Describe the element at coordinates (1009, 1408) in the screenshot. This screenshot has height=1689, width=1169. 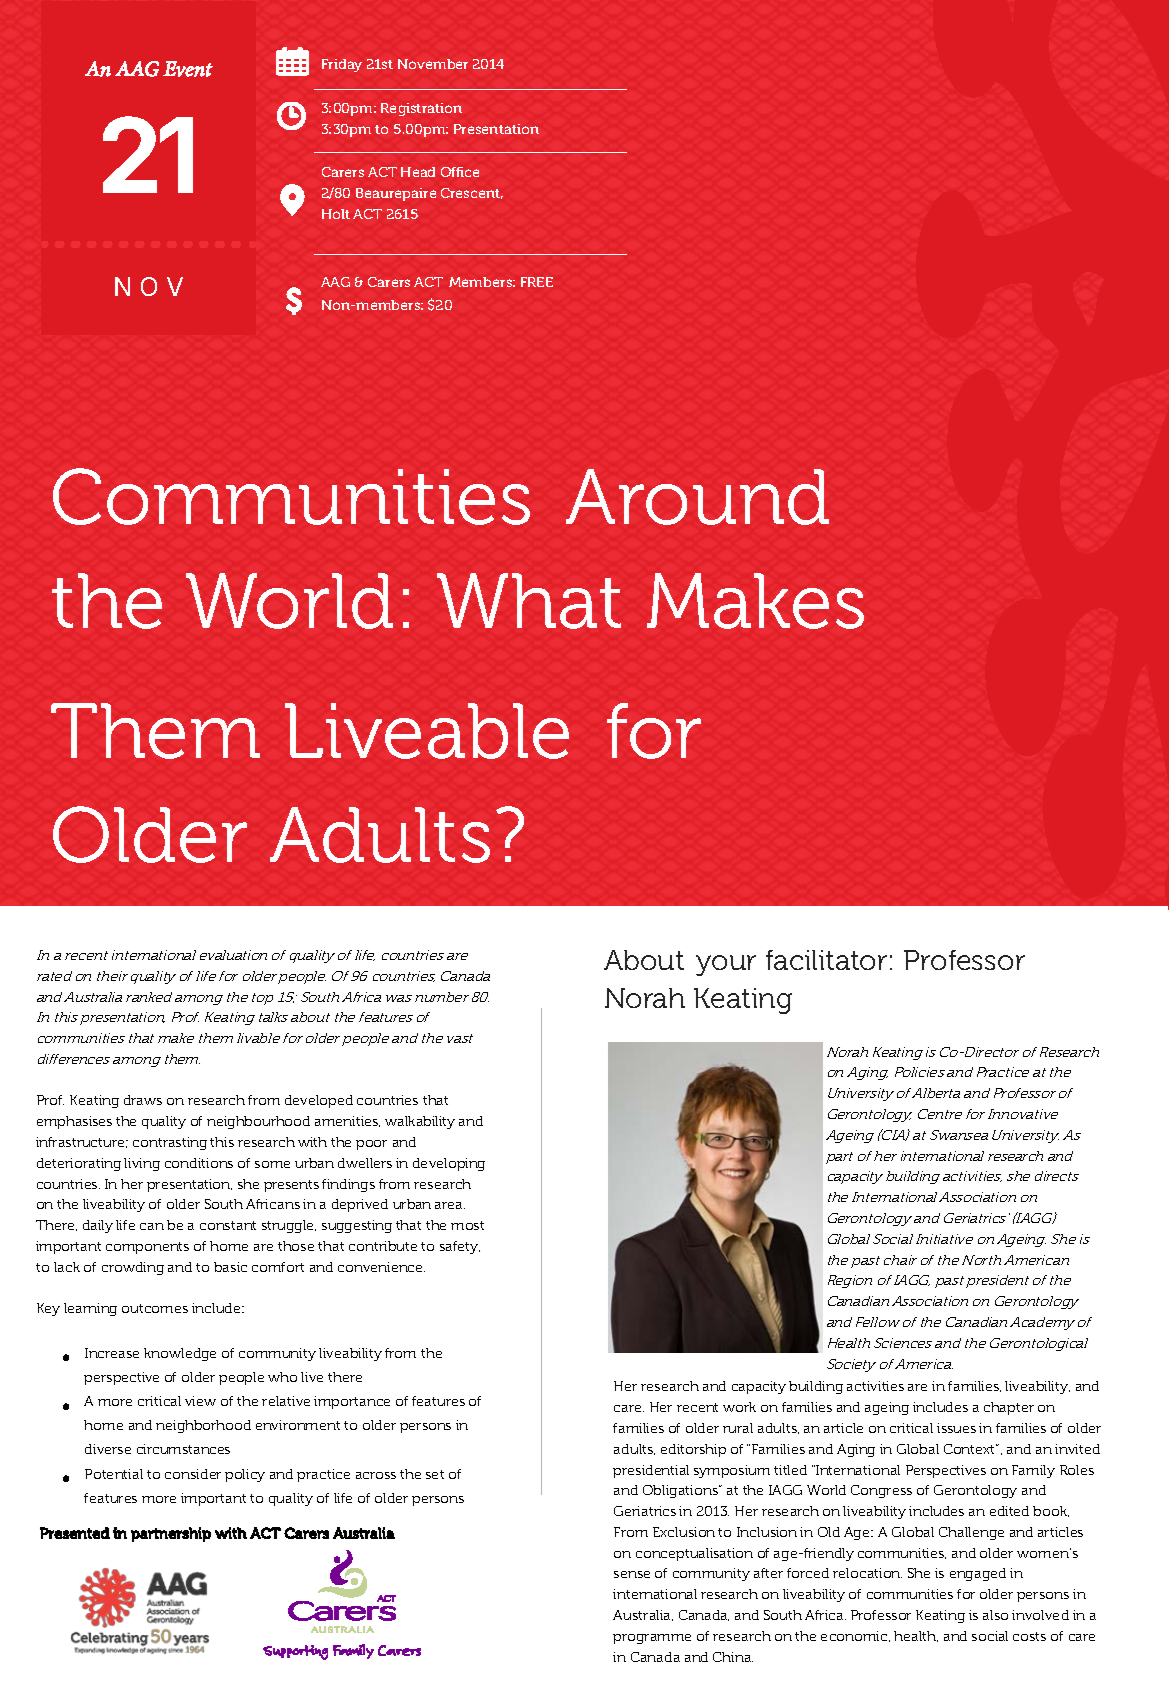
I see `chapter` at that location.
